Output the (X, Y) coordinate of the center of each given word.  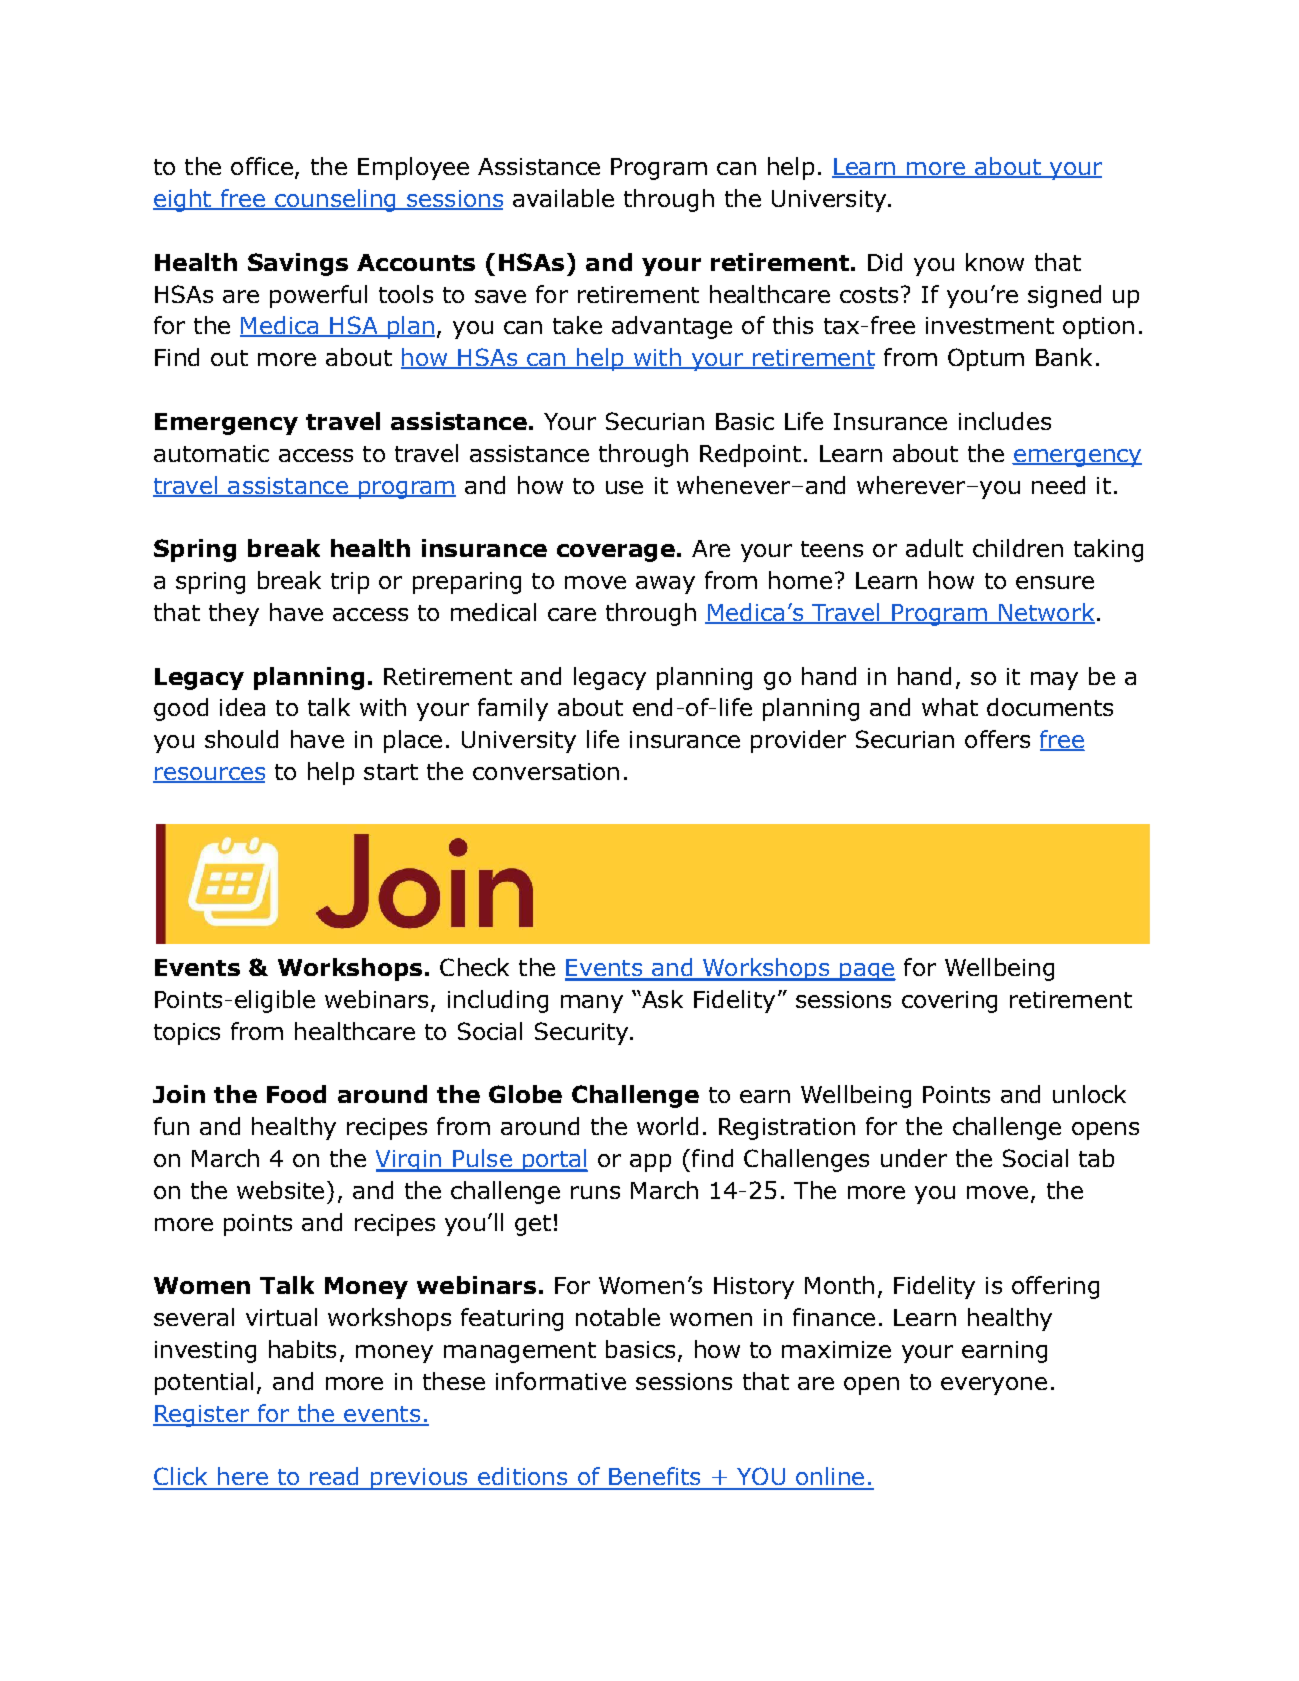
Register (202, 1416)
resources (209, 775)
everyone (994, 1386)
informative (561, 1381)
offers (997, 739)
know (995, 262)
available (563, 198)
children (1018, 548)
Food (296, 1094)
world (667, 1126)
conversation (546, 771)
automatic (211, 453)
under (914, 1158)
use (624, 487)
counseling (335, 200)
